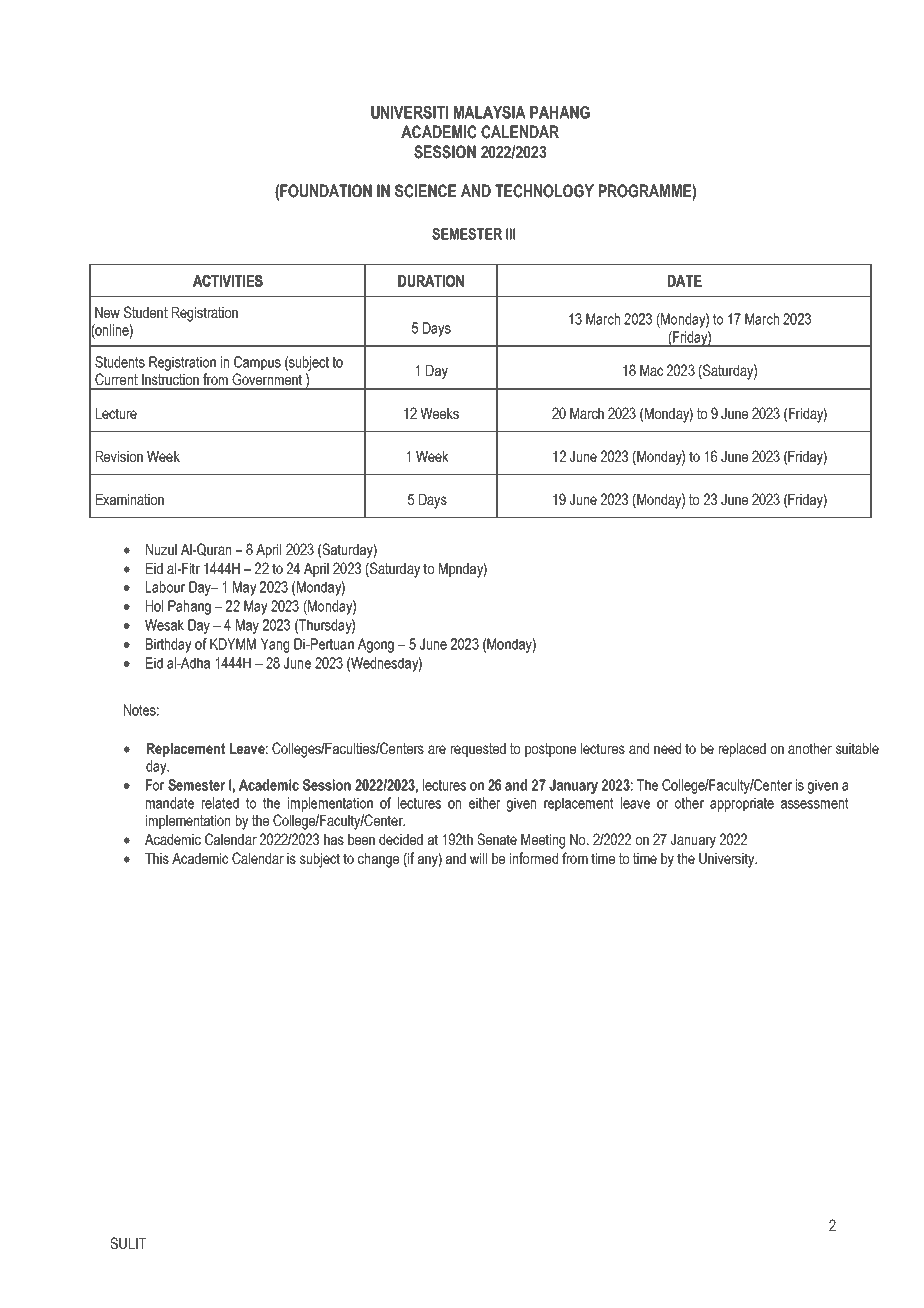 The width and height of the screenshot is (924, 1308). I want to click on Examination, so click(130, 499).
